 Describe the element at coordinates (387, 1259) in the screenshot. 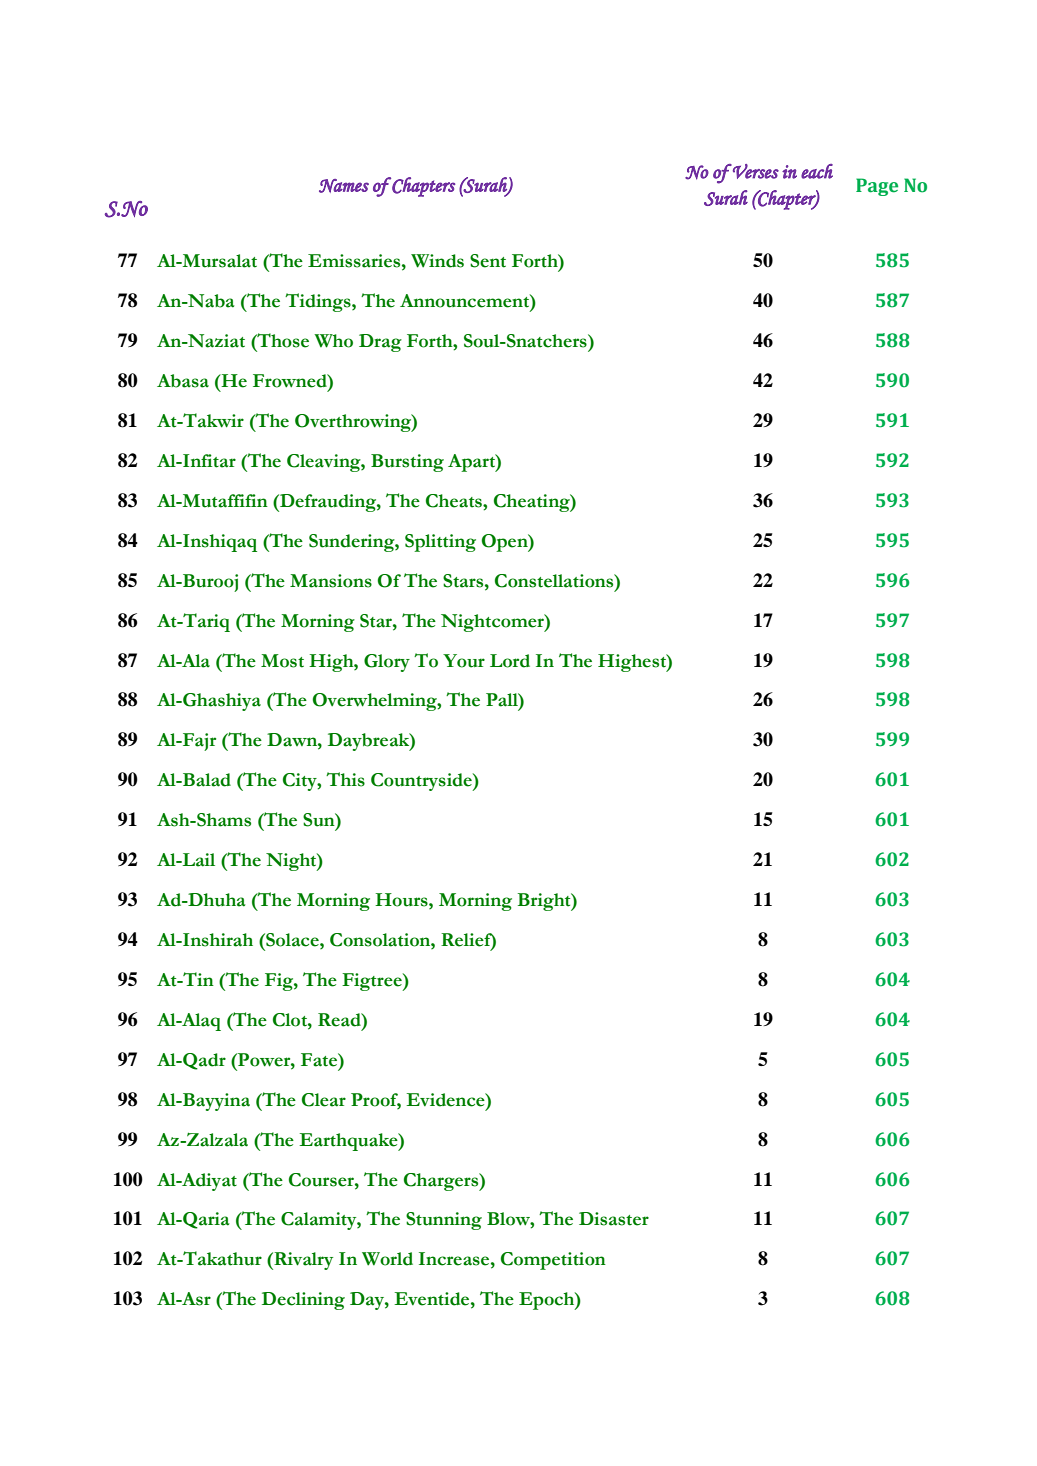

I see `World` at that location.
